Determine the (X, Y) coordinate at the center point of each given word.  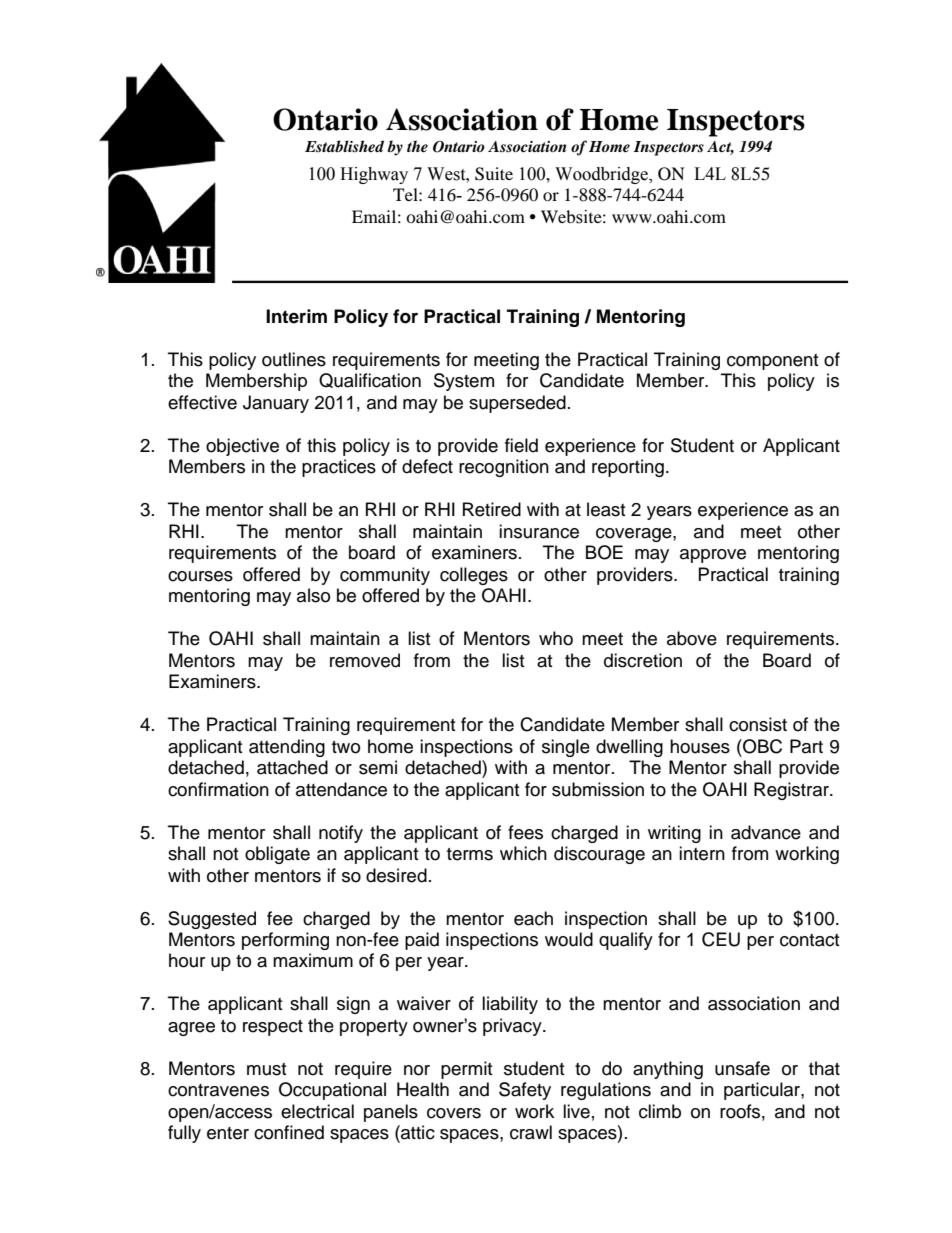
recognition (504, 468)
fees (525, 832)
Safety (525, 1091)
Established (344, 146)
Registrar (792, 791)
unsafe (742, 1068)
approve (713, 556)
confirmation (218, 789)
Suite (494, 174)
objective (242, 447)
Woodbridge (603, 175)
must (266, 1069)
